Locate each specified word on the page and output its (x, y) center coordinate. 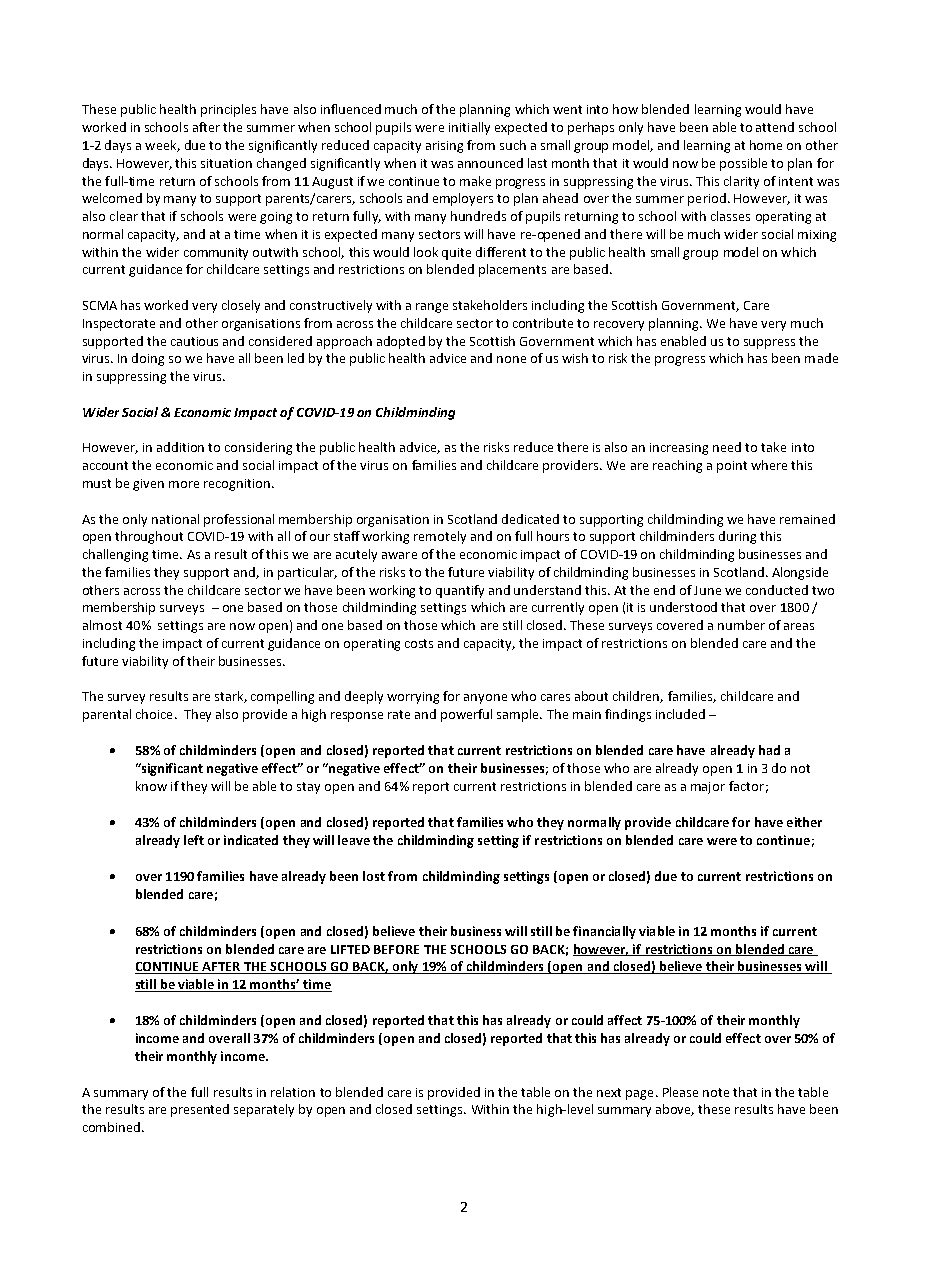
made (821, 358)
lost (374, 876)
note (716, 1092)
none (511, 359)
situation (226, 163)
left (194, 840)
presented (200, 1110)
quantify (460, 591)
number (741, 625)
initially (469, 128)
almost (102, 625)
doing (148, 359)
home (766, 145)
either (804, 822)
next (609, 1092)
